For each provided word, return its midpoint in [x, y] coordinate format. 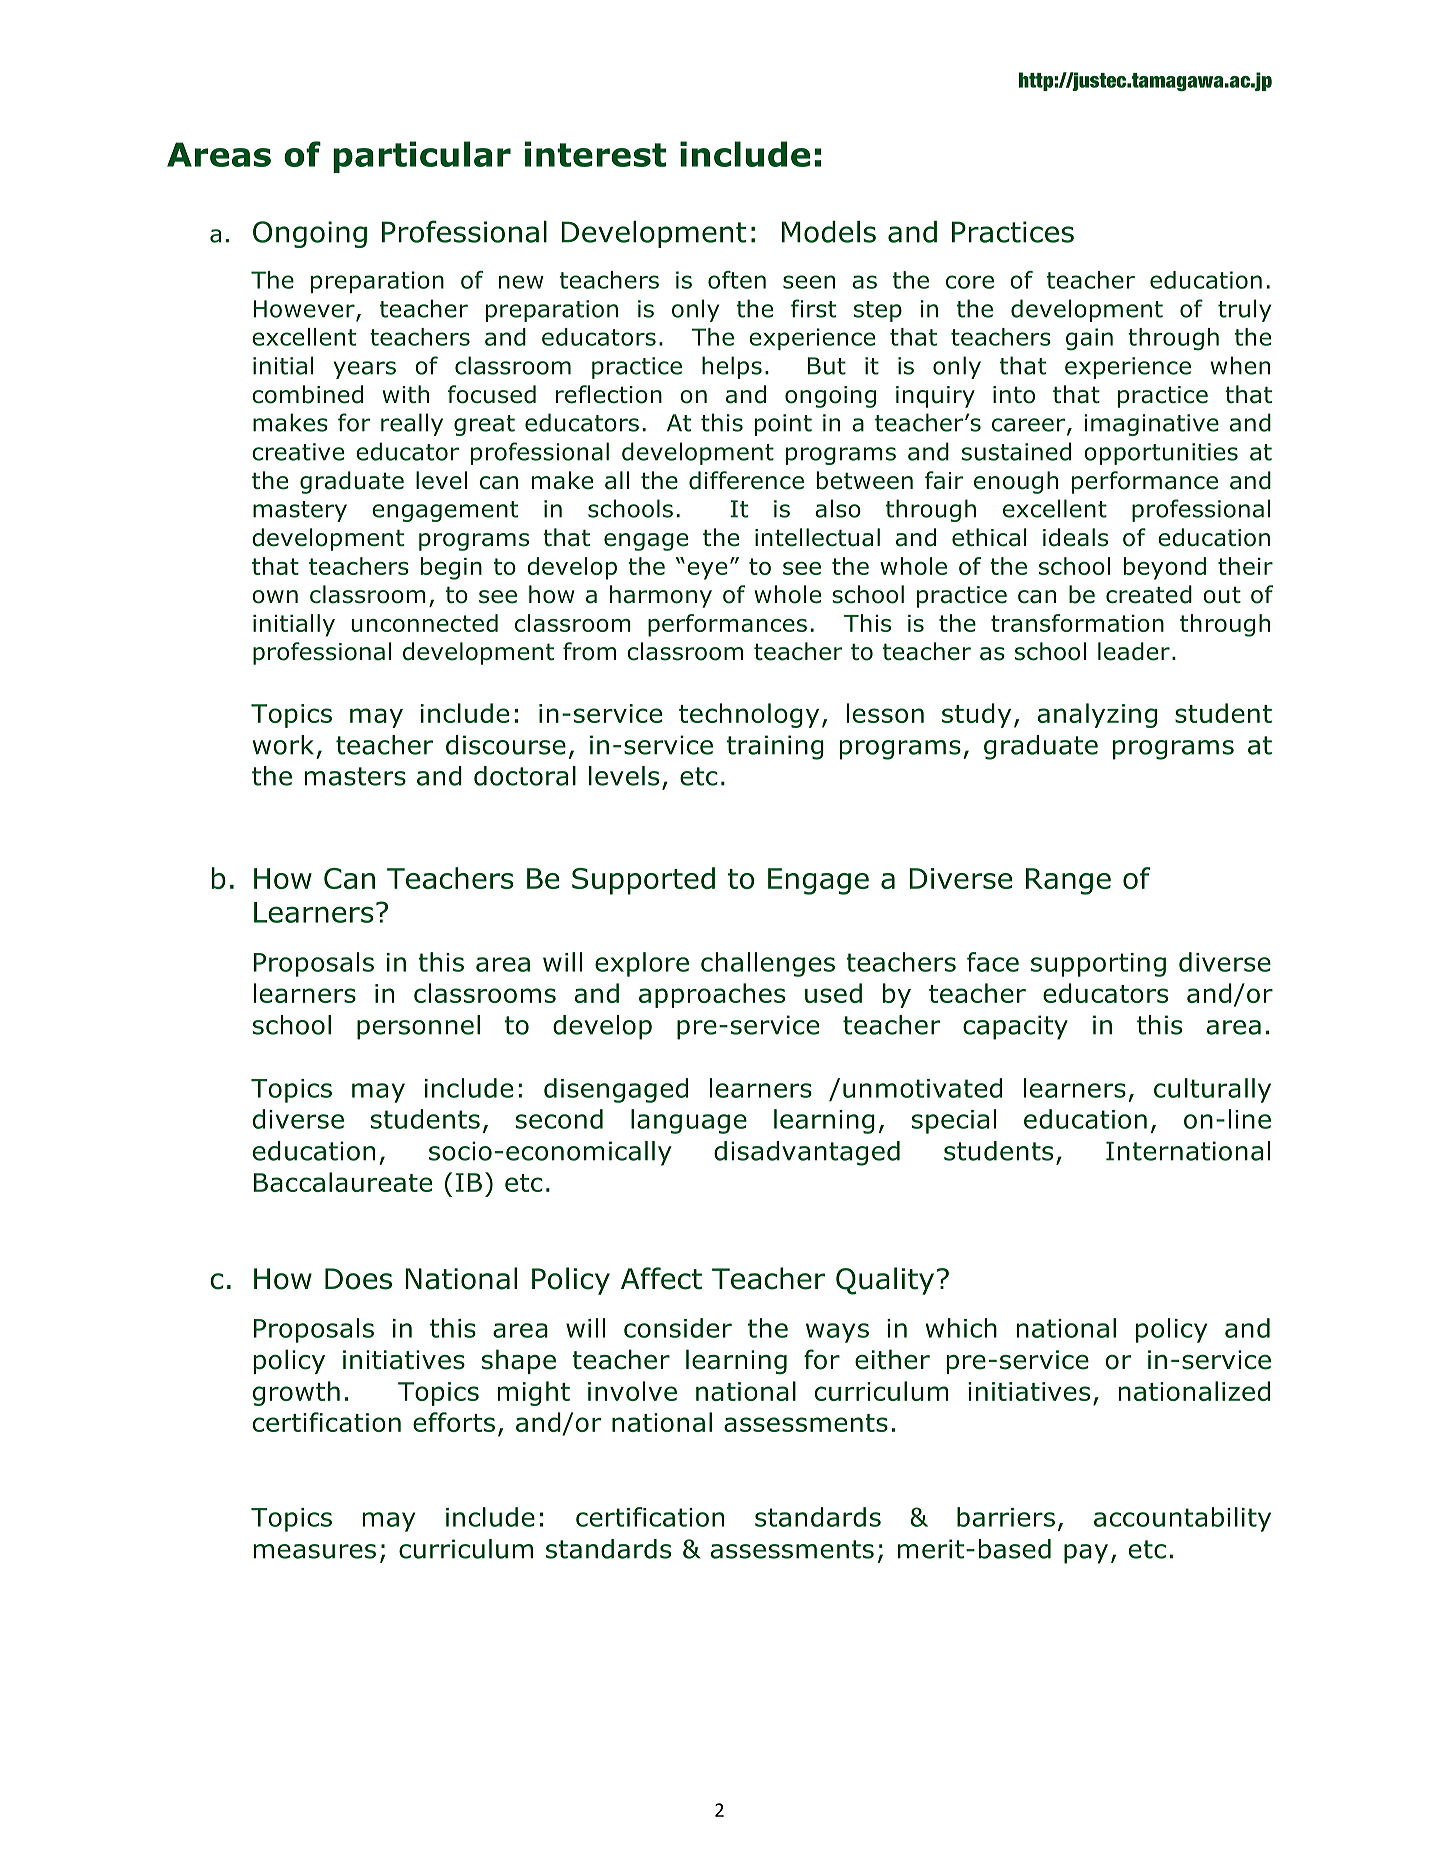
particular [422, 157]
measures [315, 1551]
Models [829, 232]
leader [1134, 651]
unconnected [424, 623]
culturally [1212, 1090]
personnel [418, 1027]
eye [707, 571]
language [689, 1121]
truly [1244, 310]
